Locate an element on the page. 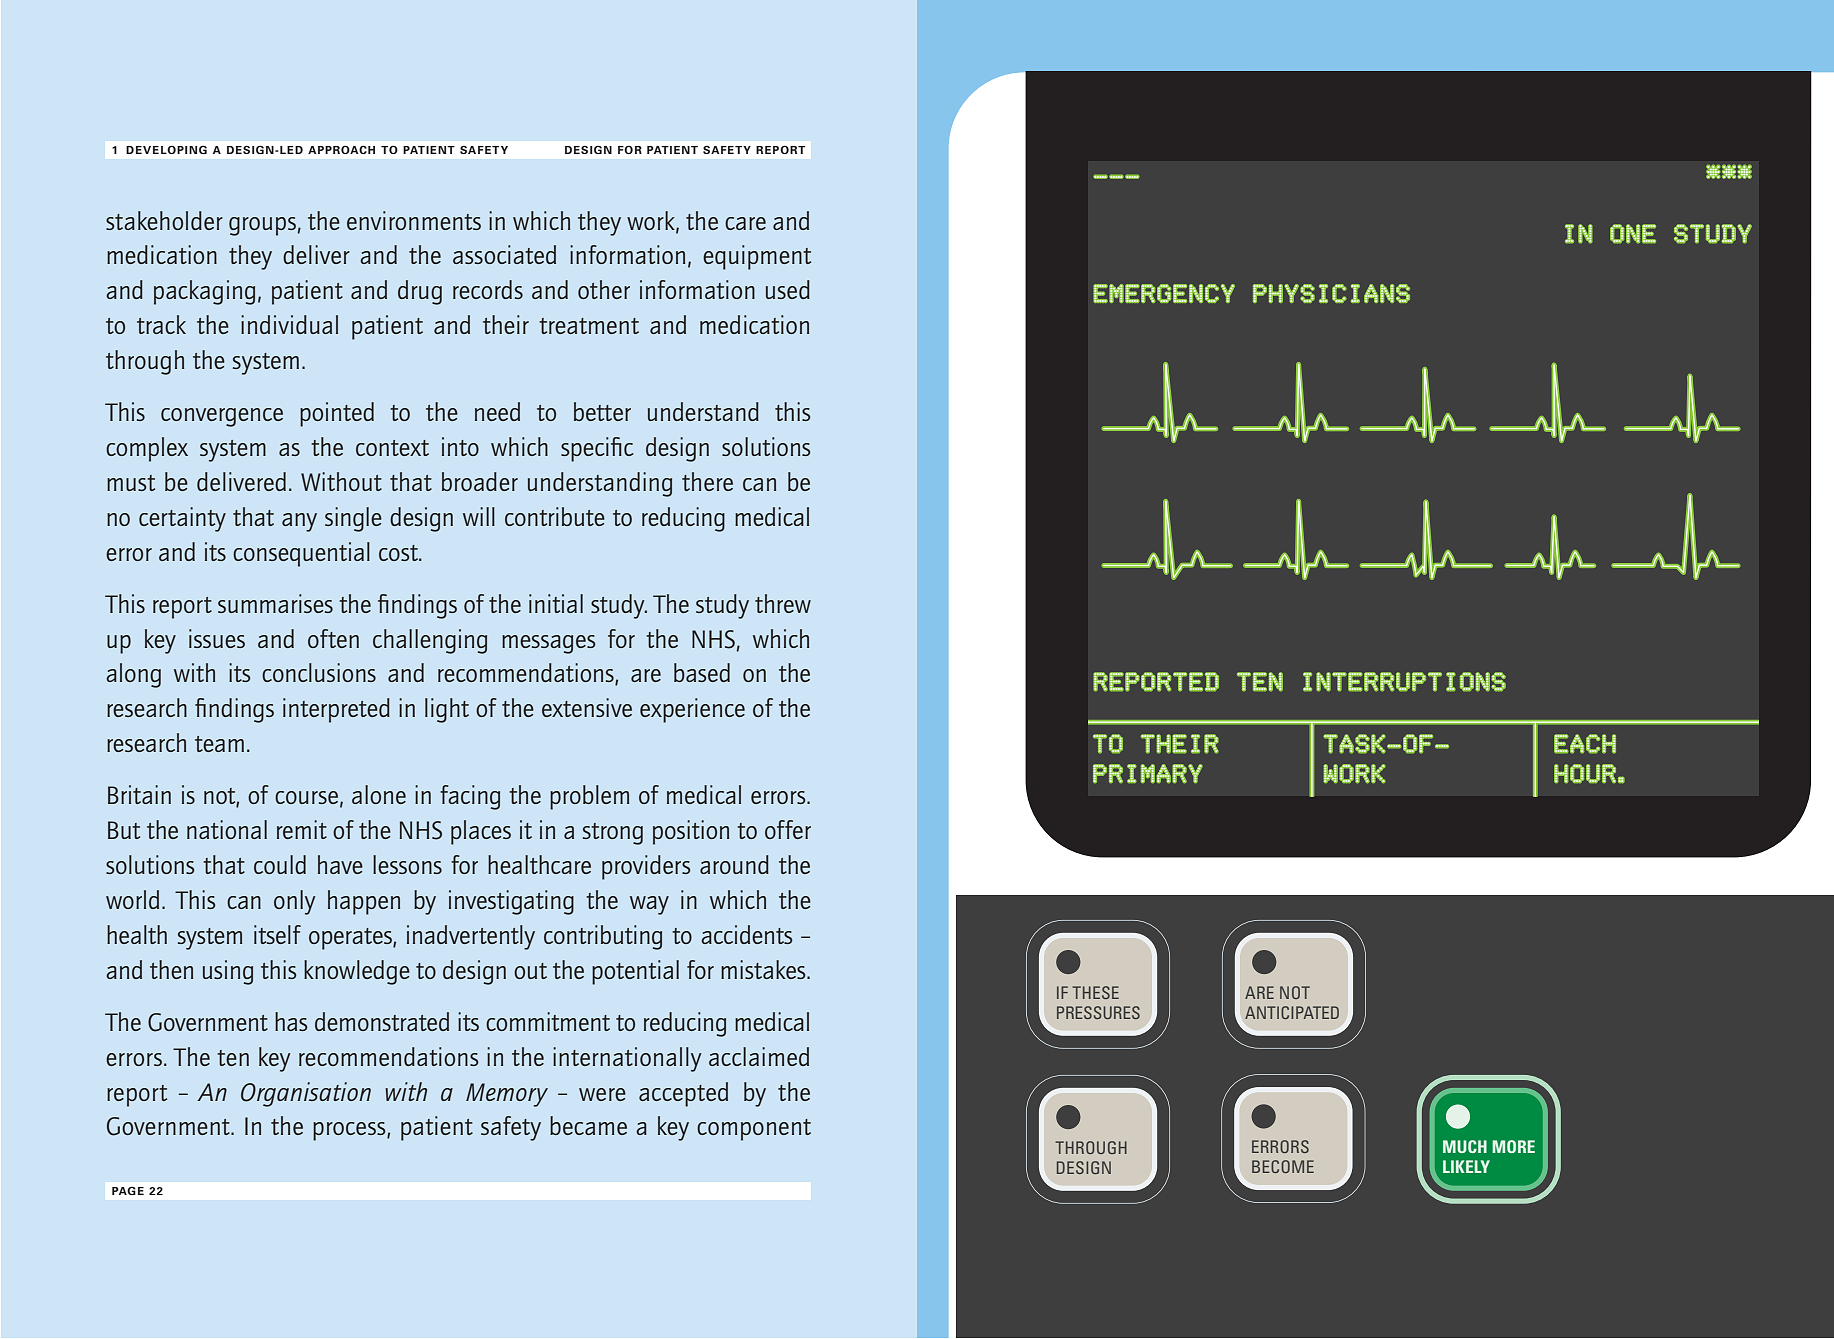 The image size is (1834, 1339). conclusions is located at coordinates (319, 672).
